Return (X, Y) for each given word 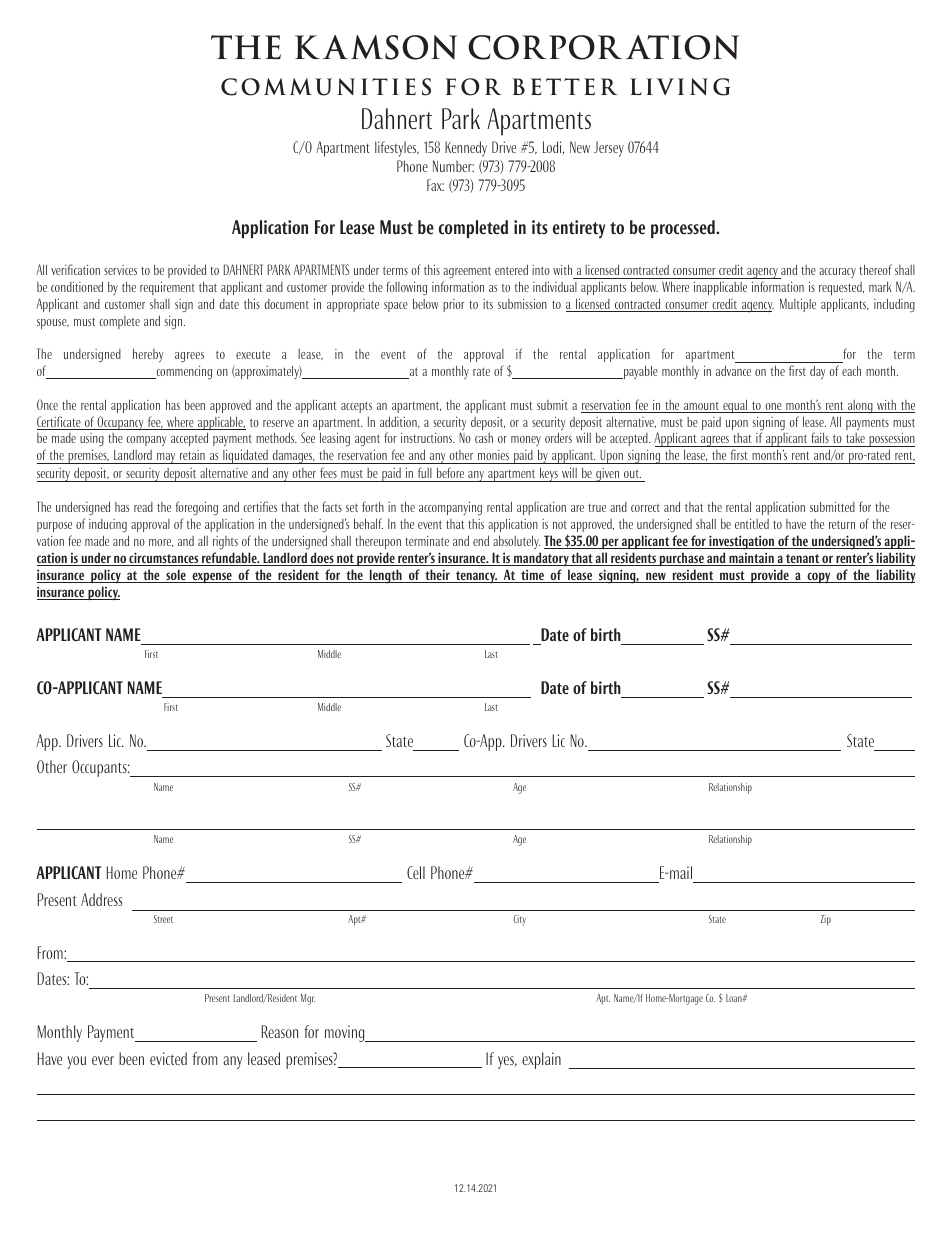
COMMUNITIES (326, 87)
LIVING (680, 87)
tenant (802, 560)
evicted (168, 1058)
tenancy (476, 577)
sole (176, 576)
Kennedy (466, 149)
